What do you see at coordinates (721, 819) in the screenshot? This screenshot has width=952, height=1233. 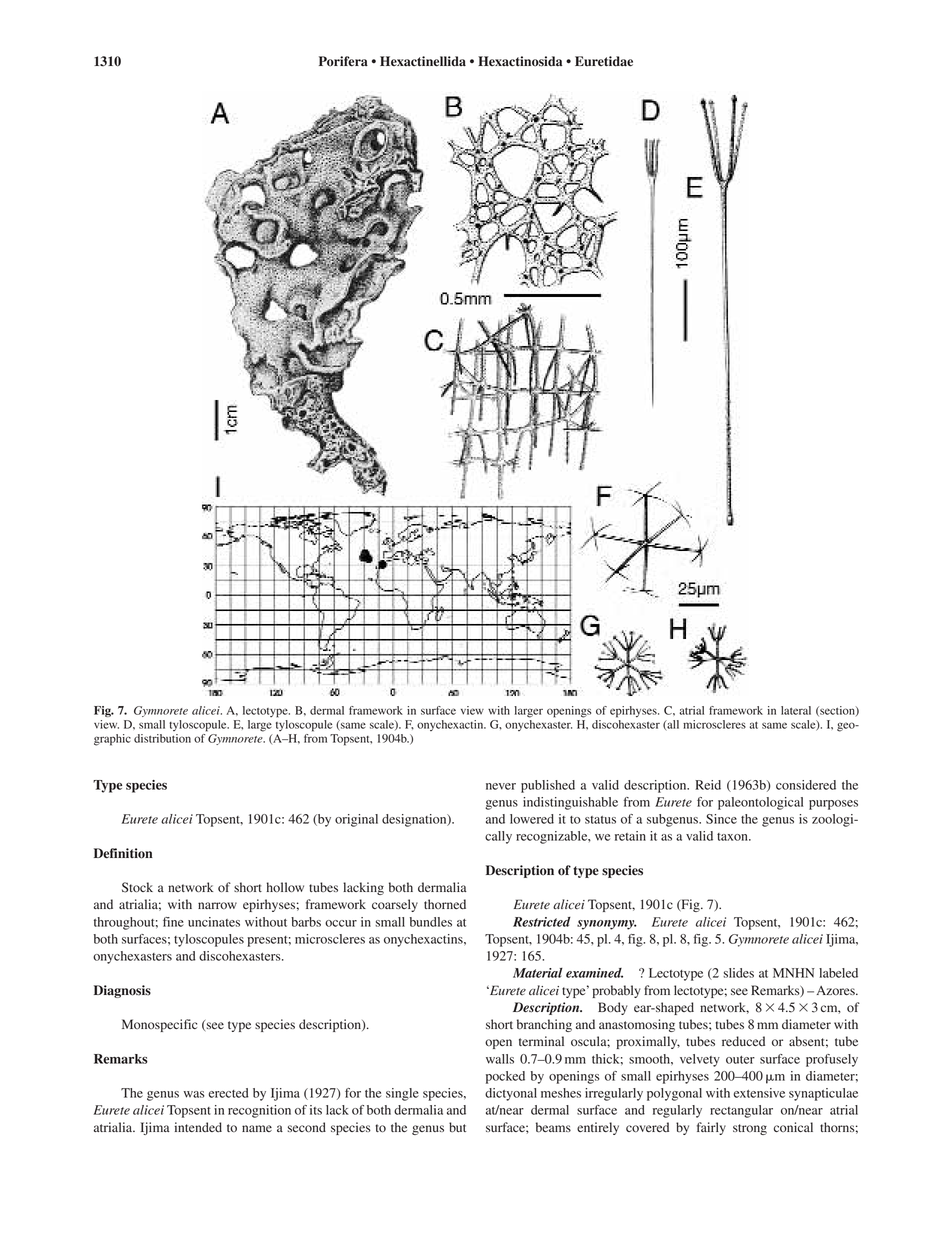 I see `Since` at bounding box center [721, 819].
